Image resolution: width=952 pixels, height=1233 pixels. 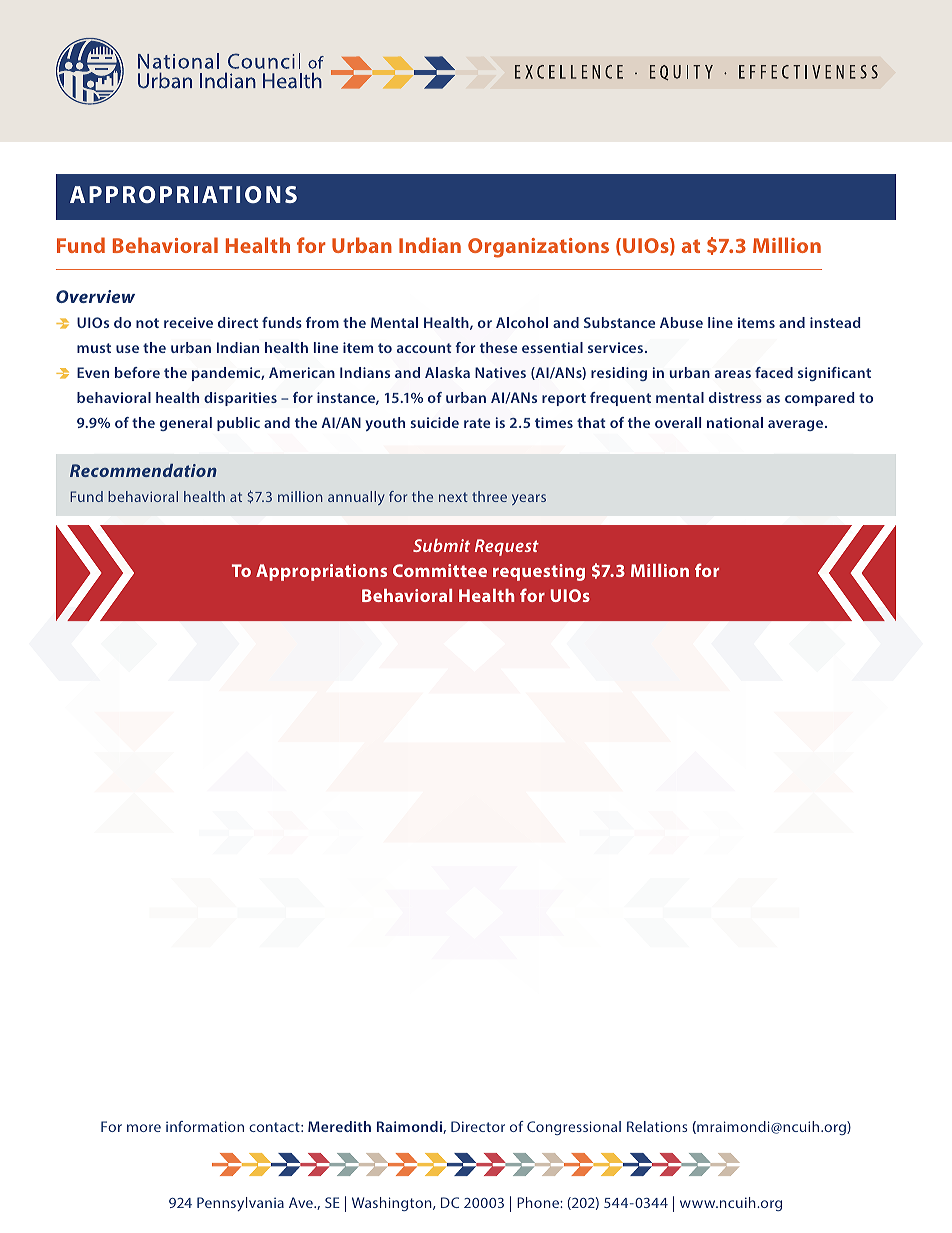 I want to click on receive, so click(x=188, y=322).
